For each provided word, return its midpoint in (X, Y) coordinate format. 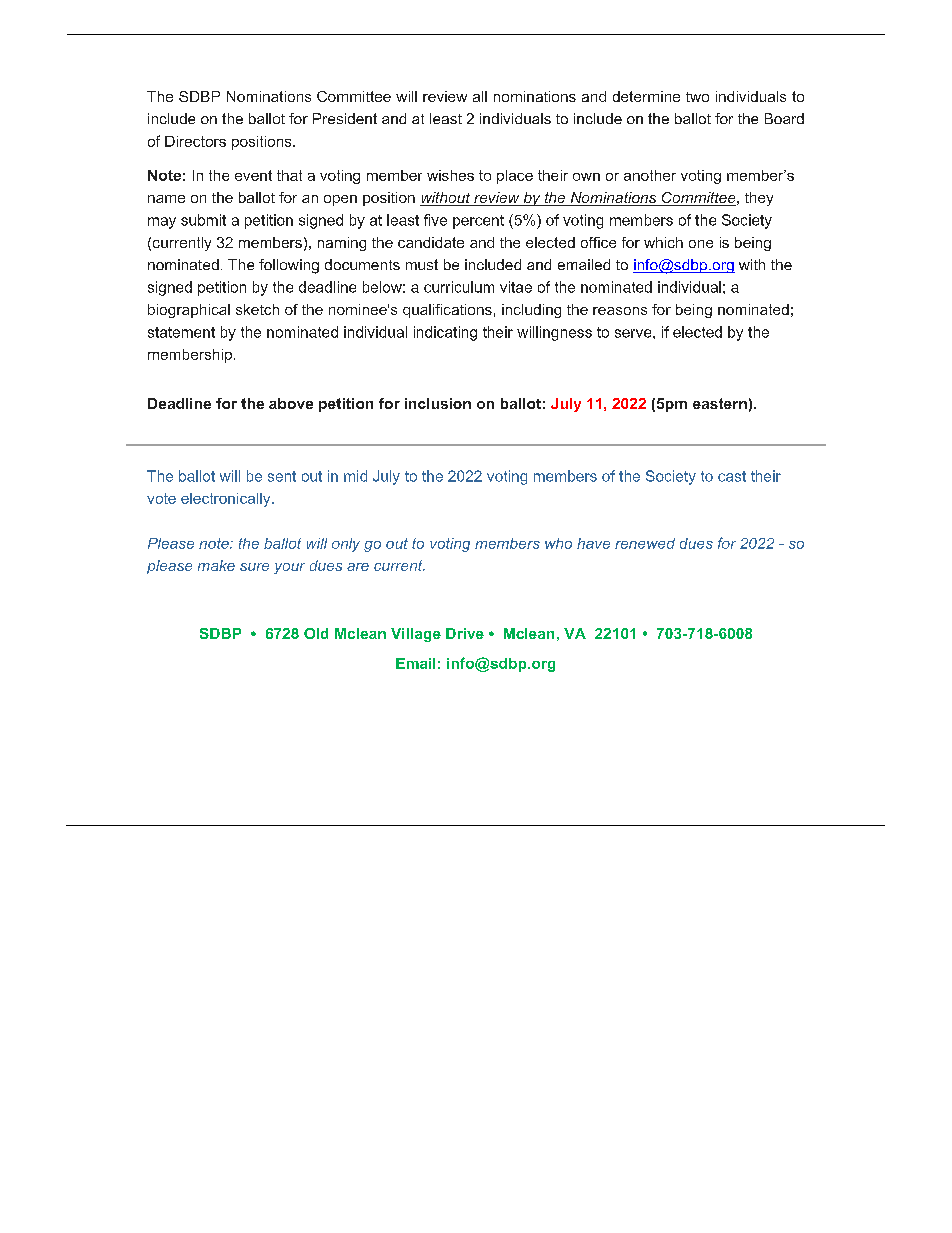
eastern (720, 403)
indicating (445, 333)
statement (181, 332)
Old (316, 633)
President (345, 118)
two (697, 97)
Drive (465, 633)
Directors (195, 141)
